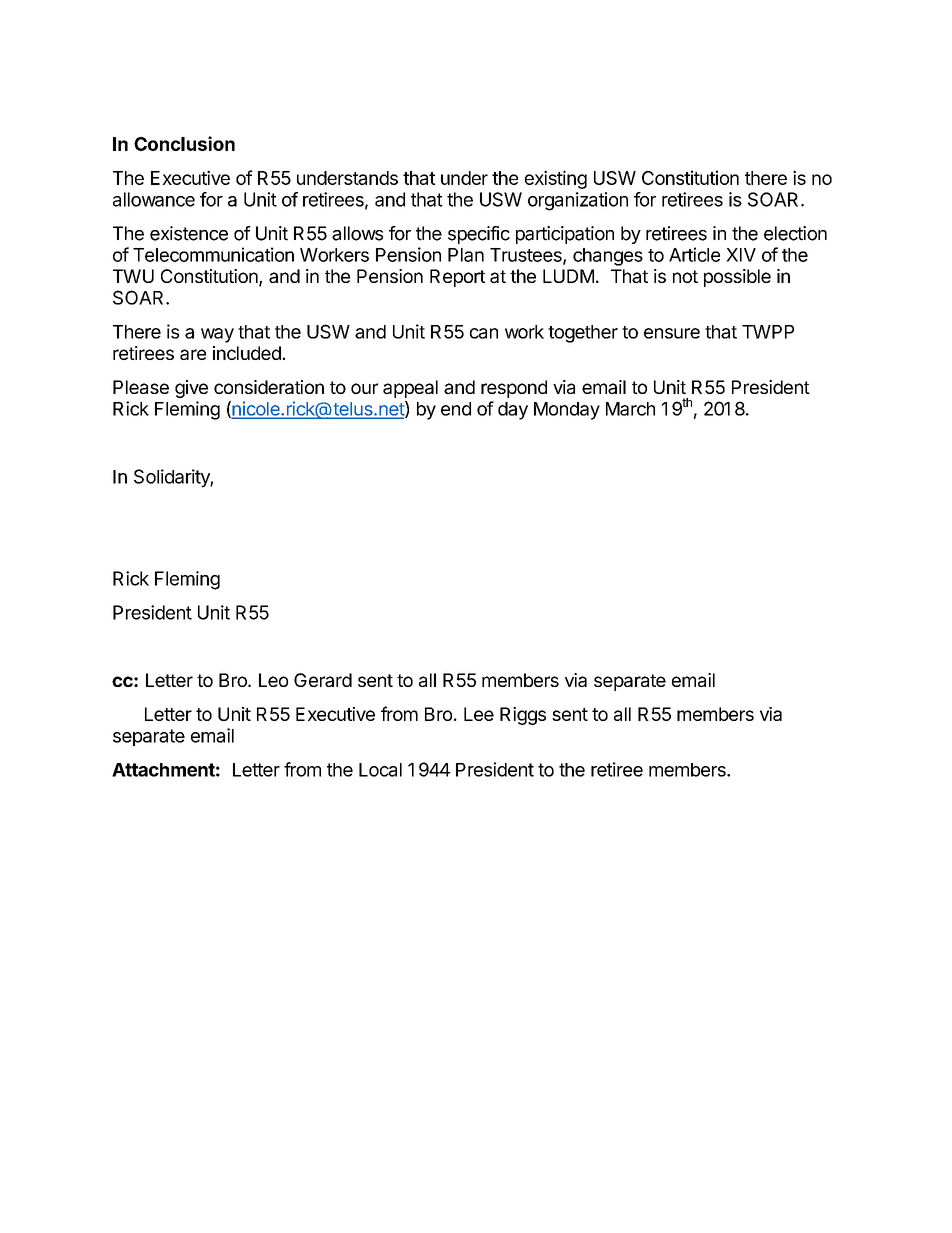  What do you see at coordinates (456, 409) in the screenshot?
I see `end` at bounding box center [456, 409].
